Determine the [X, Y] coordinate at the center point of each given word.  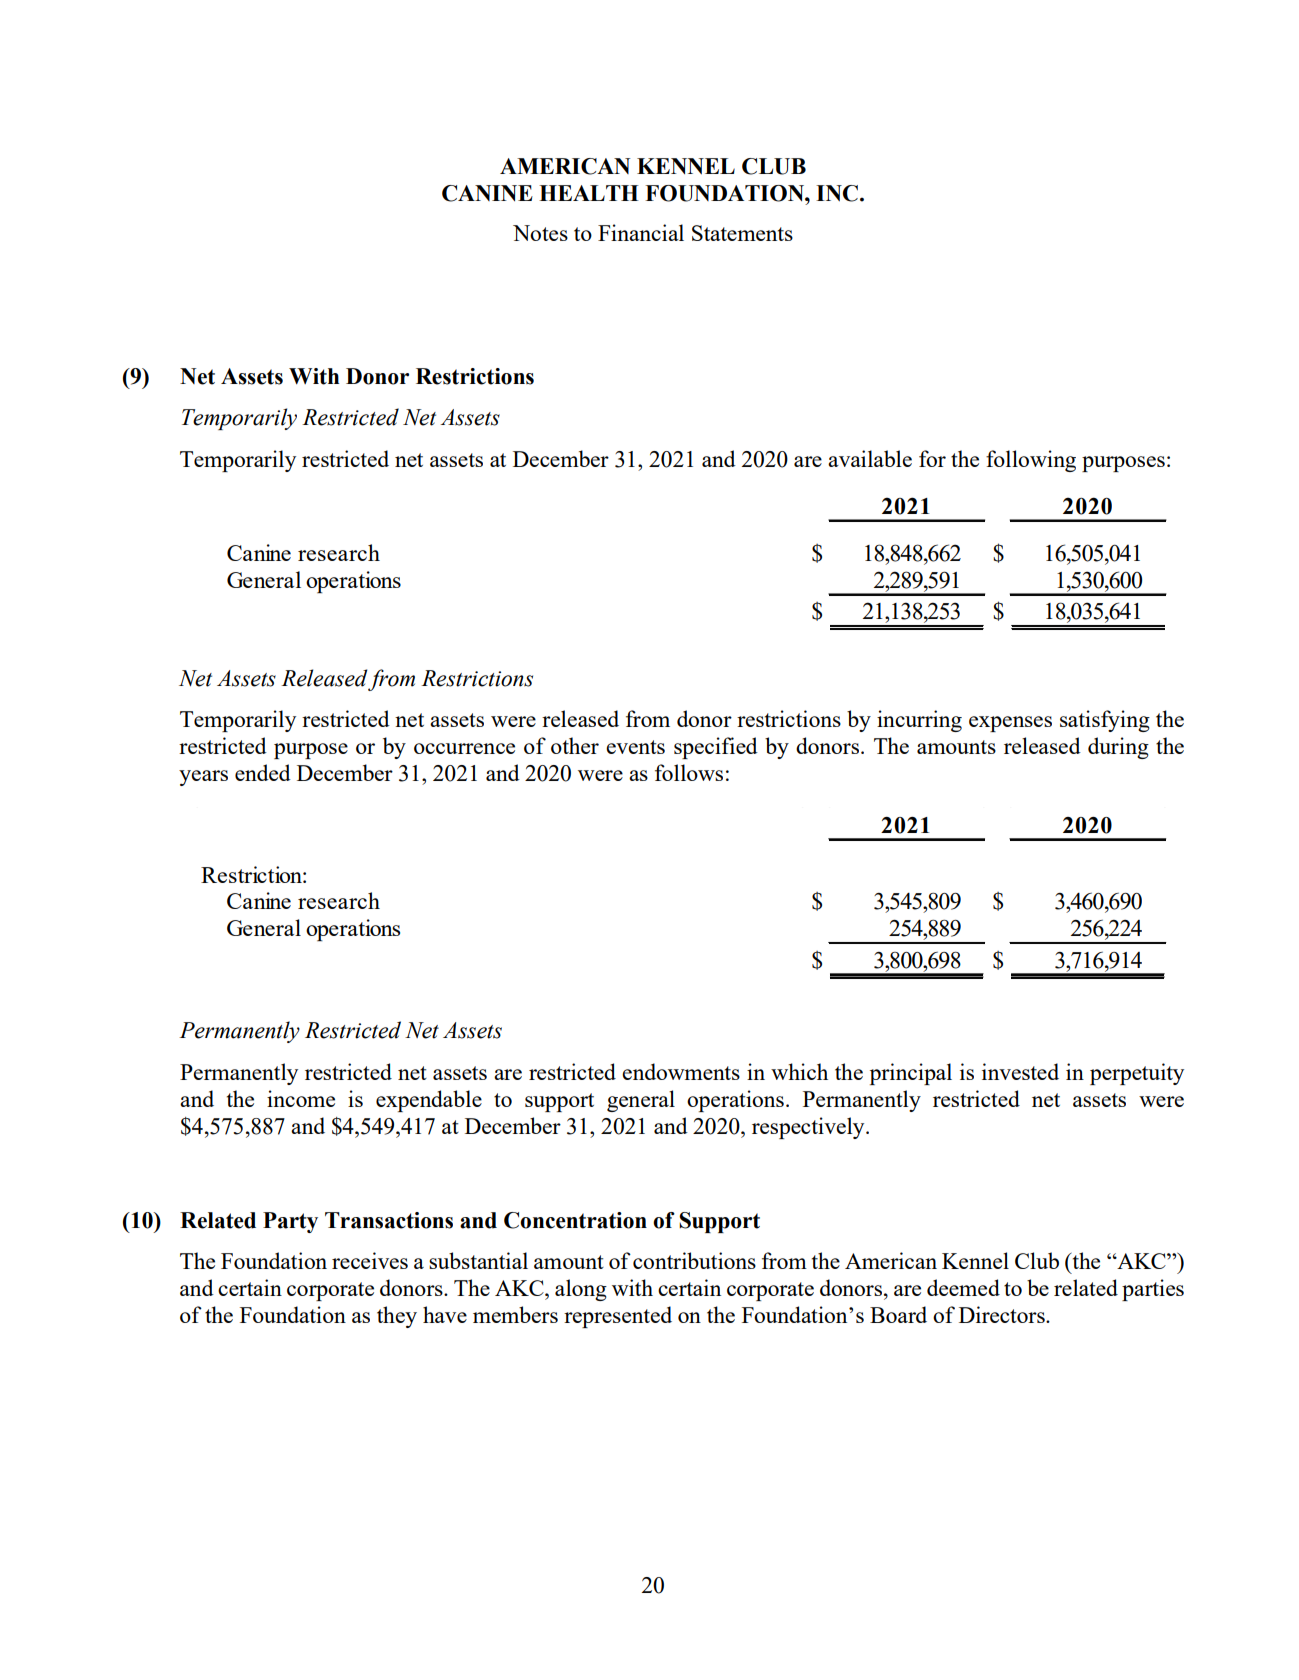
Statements [742, 233]
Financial [641, 232]
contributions [694, 1260]
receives [370, 1260]
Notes [540, 233]
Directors [1003, 1314]
